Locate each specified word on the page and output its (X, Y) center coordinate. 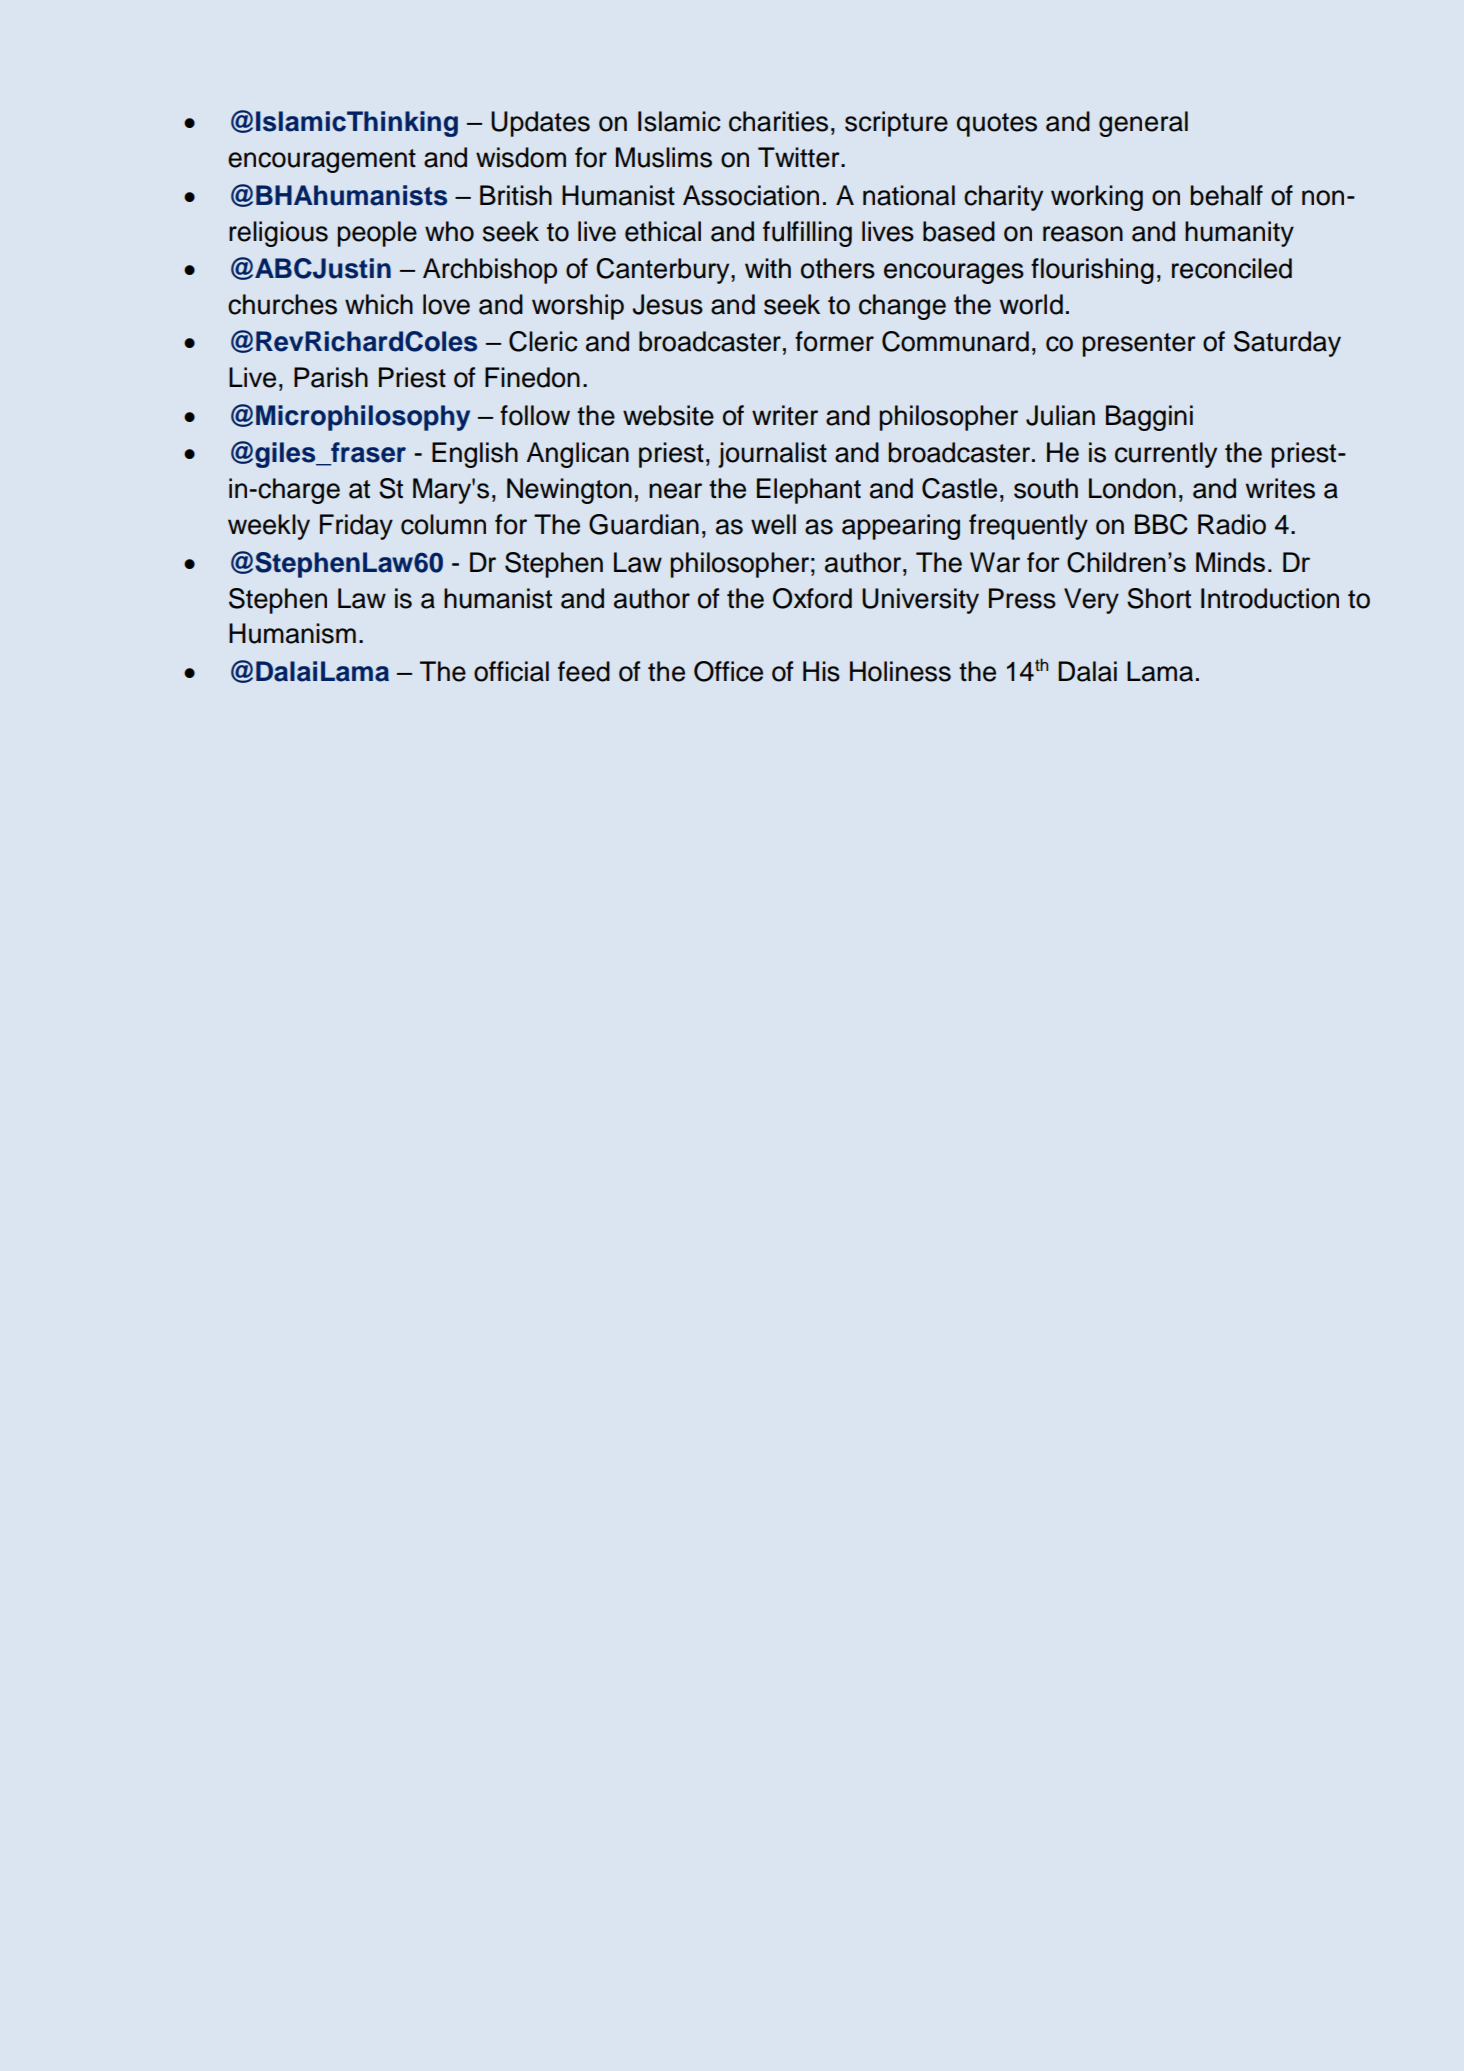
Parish (331, 377)
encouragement (322, 161)
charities (778, 121)
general (1143, 124)
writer (785, 415)
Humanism (292, 633)
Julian (1060, 415)
